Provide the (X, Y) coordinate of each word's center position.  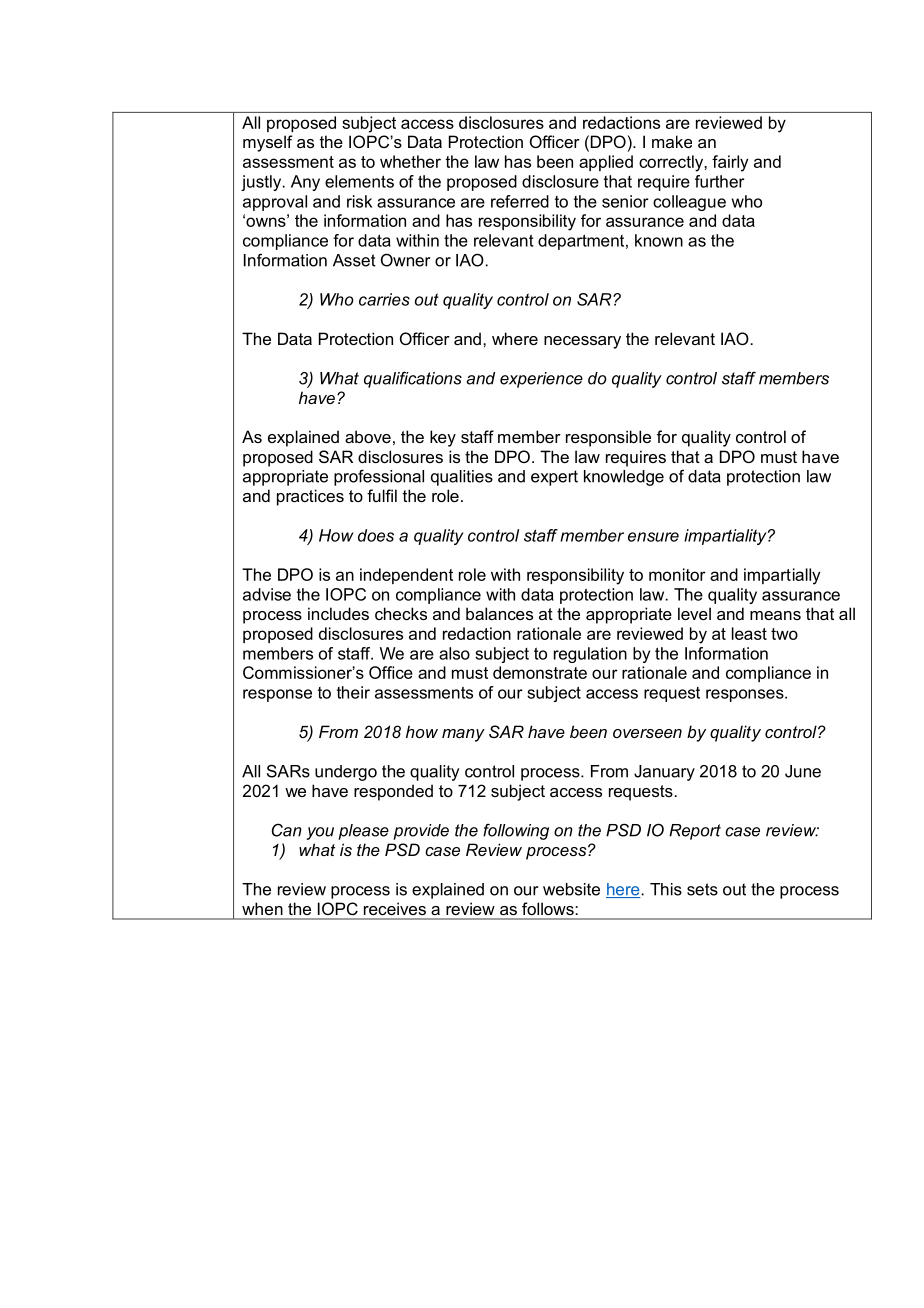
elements (359, 181)
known (659, 240)
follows (548, 908)
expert (554, 478)
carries (384, 299)
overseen (647, 733)
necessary (582, 342)
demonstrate (540, 672)
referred (520, 201)
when (262, 909)
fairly (730, 163)
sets (702, 889)
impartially (782, 576)
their (353, 692)
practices (310, 497)
